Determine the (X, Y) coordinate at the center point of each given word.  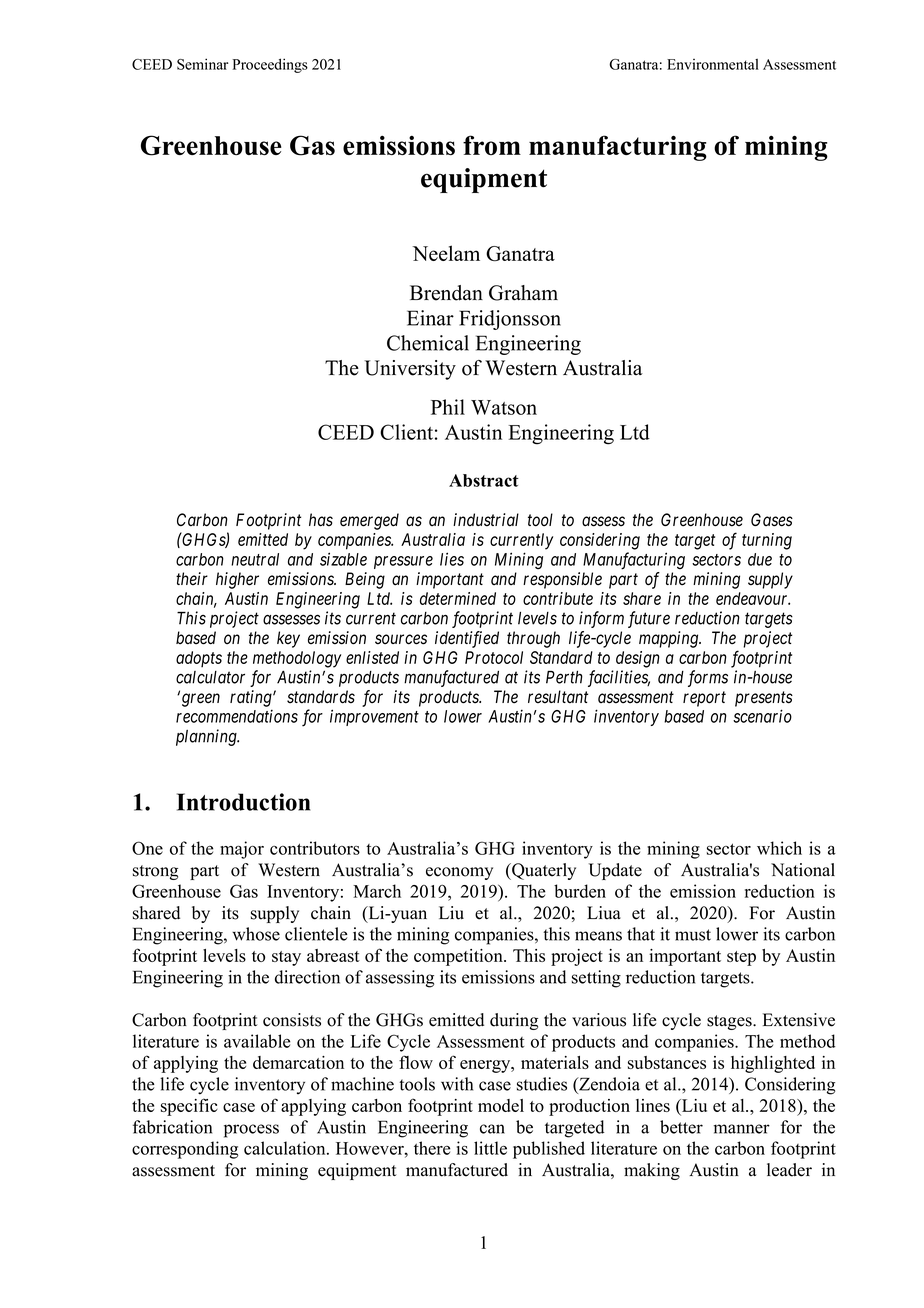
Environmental (713, 64)
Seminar (202, 64)
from (492, 145)
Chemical (428, 343)
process (251, 1131)
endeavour (753, 598)
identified (467, 639)
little (490, 1148)
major (242, 850)
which (779, 848)
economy (459, 873)
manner (742, 1129)
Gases (772, 520)
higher (237, 580)
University (410, 370)
